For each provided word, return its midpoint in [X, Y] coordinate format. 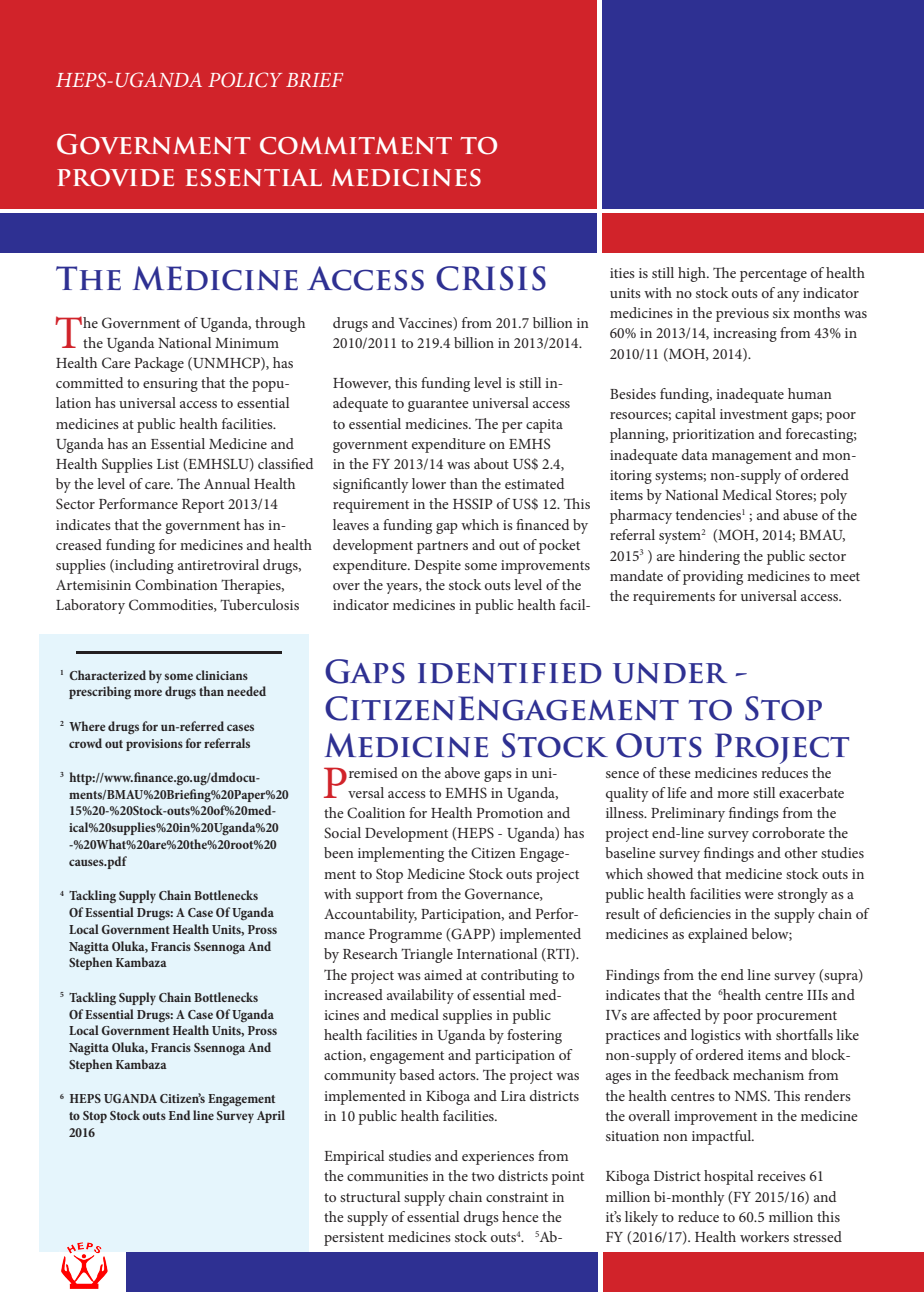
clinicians [222, 675]
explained [718, 935]
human [810, 393]
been [339, 852]
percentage [773, 275]
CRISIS [491, 278]
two [483, 1176]
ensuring [170, 385]
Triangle [427, 955]
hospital [728, 1177]
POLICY [245, 80]
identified [510, 673]
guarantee [438, 405]
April [271, 1116]
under [670, 673]
